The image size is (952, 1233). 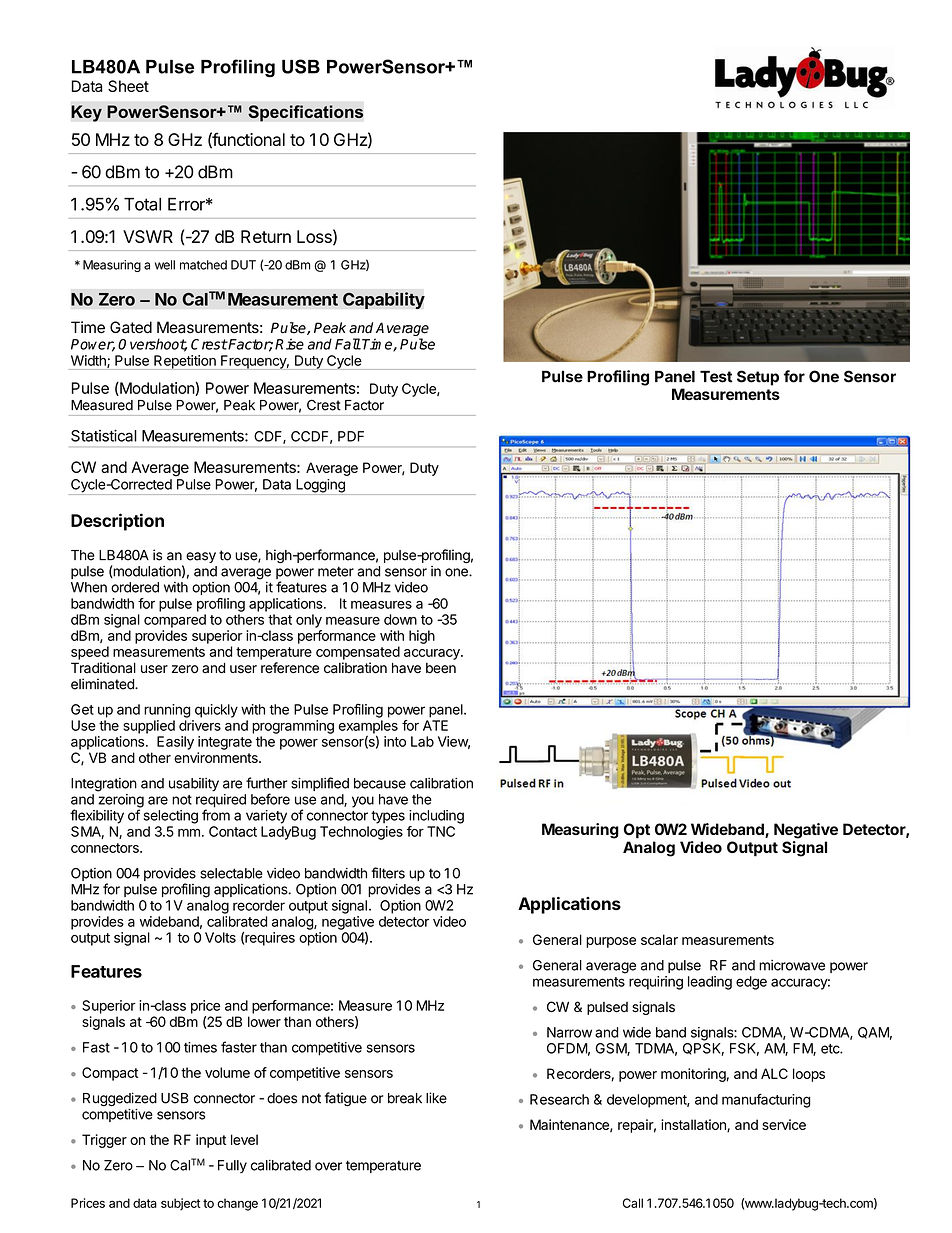 What do you see at coordinates (351, 436) in the screenshot?
I see `PDF` at bounding box center [351, 436].
